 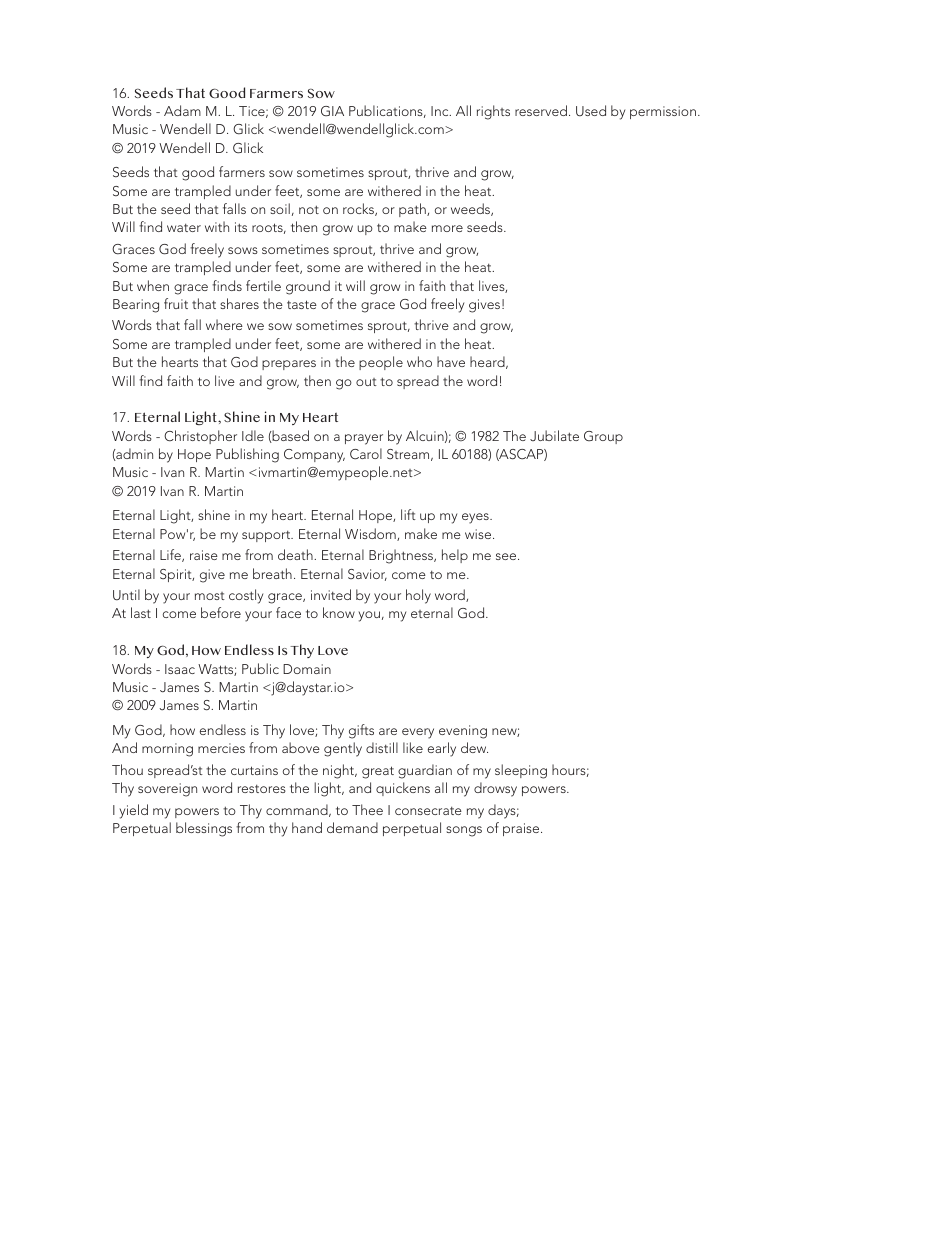 I want to click on who, so click(x=419, y=361).
